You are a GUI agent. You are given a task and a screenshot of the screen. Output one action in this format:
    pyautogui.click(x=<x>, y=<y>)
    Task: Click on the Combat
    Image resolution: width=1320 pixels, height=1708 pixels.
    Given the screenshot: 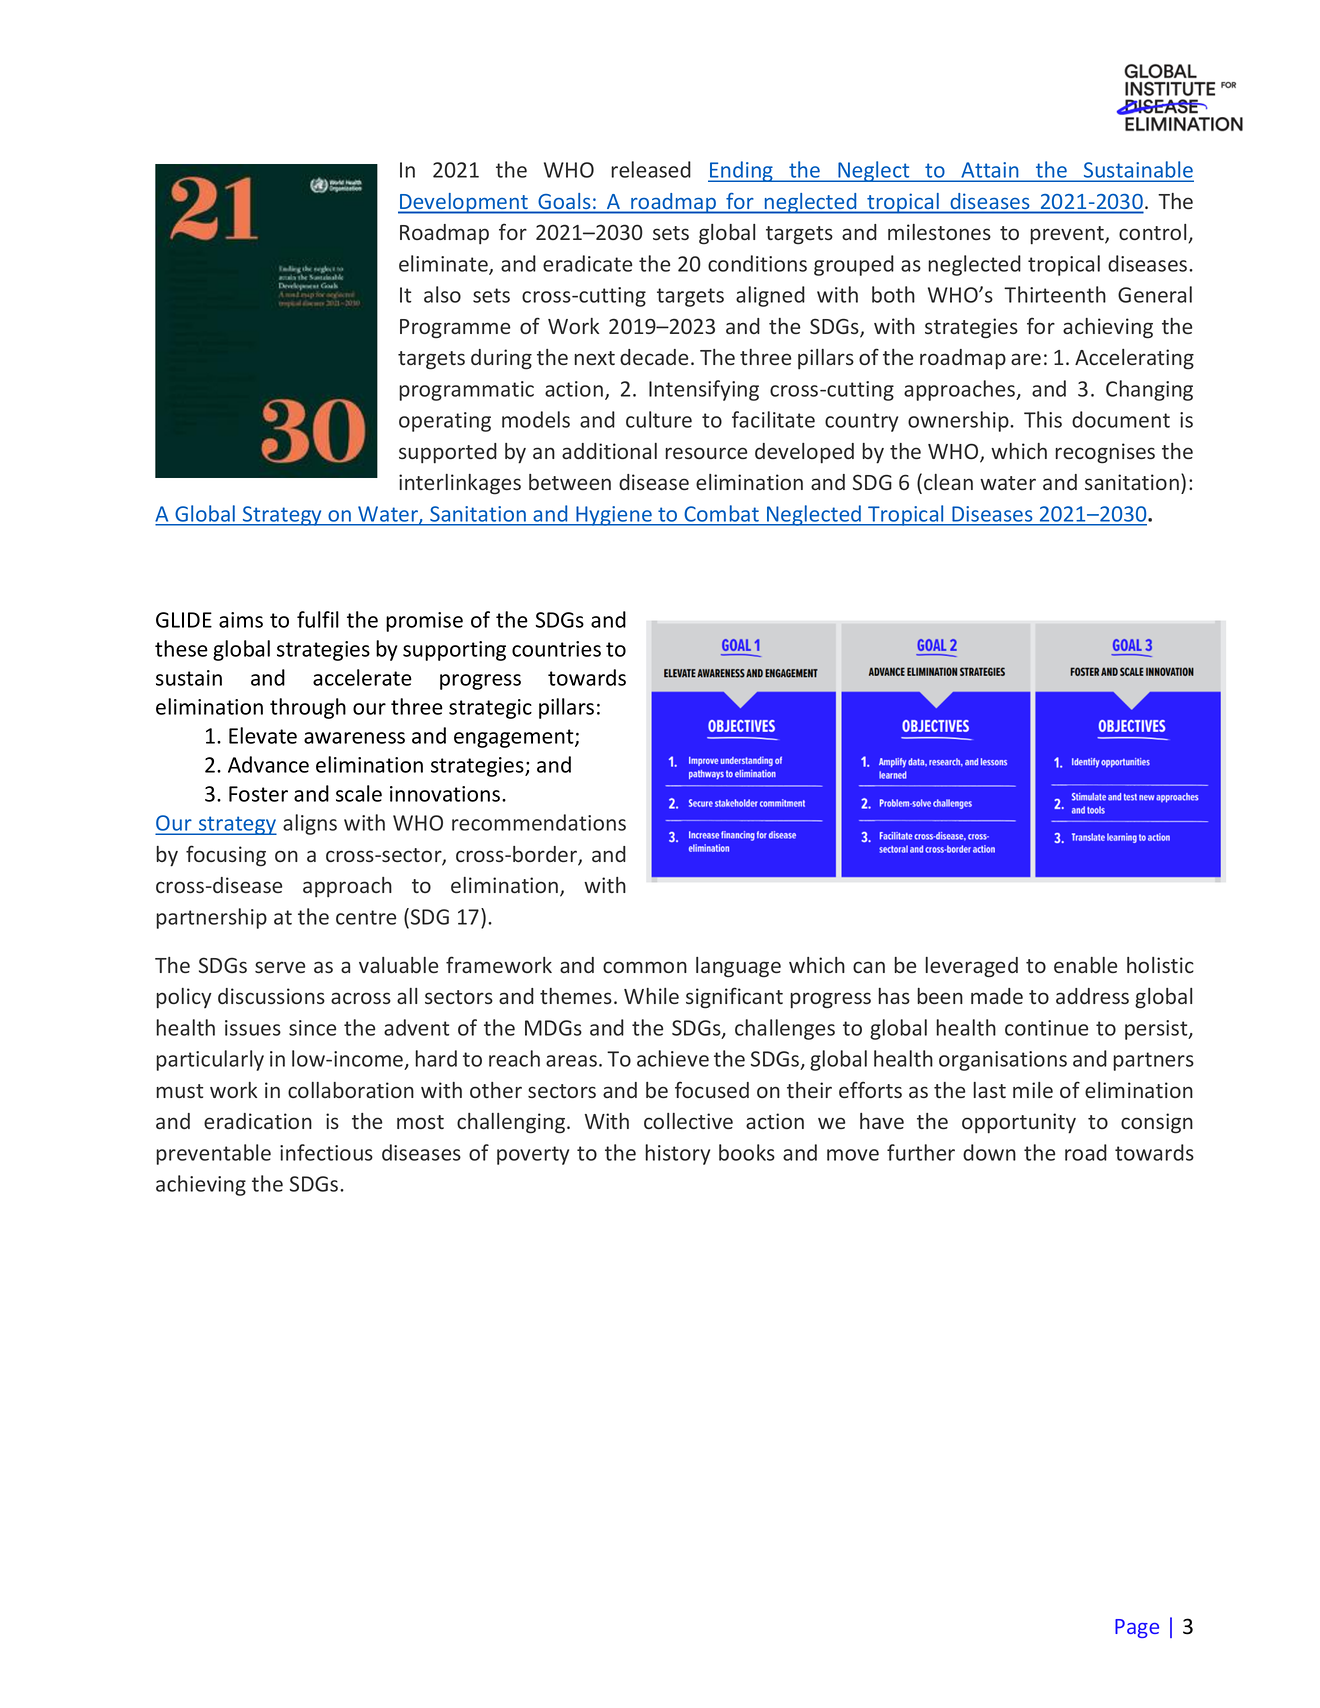 What is the action you would take?
    pyautogui.click(x=722, y=513)
